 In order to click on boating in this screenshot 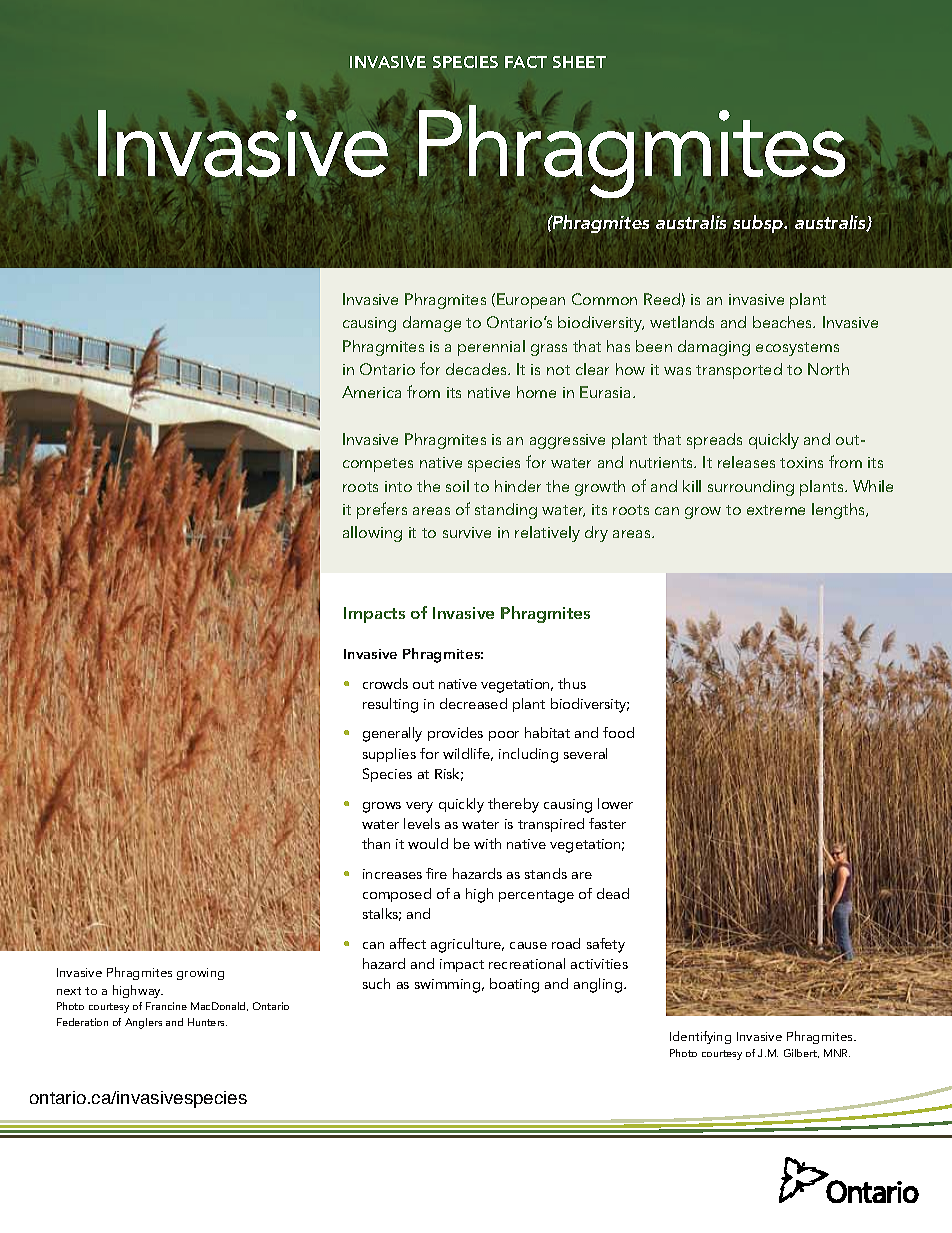, I will do `click(514, 985)`.
